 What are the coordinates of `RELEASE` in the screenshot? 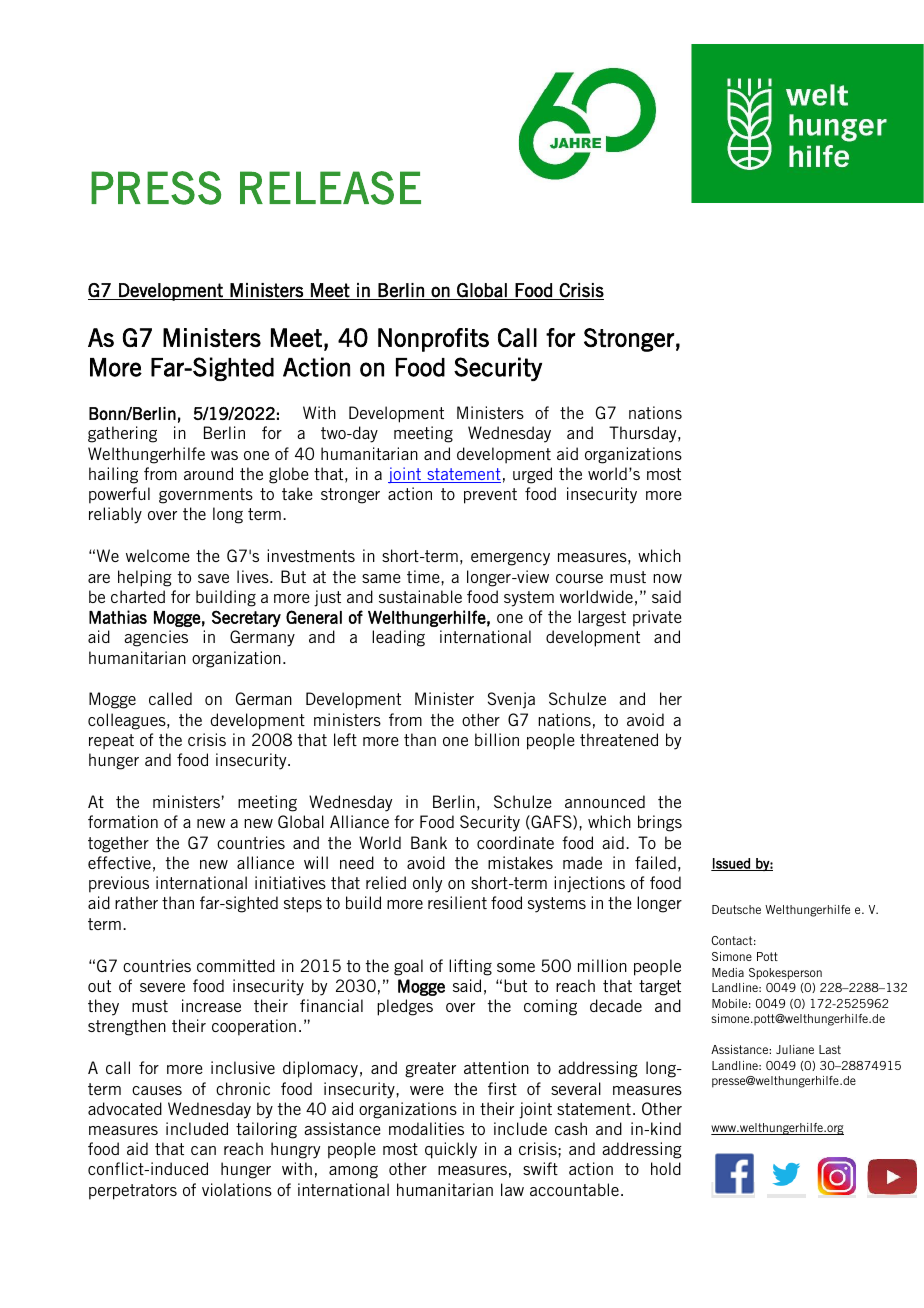 It's located at (330, 188).
